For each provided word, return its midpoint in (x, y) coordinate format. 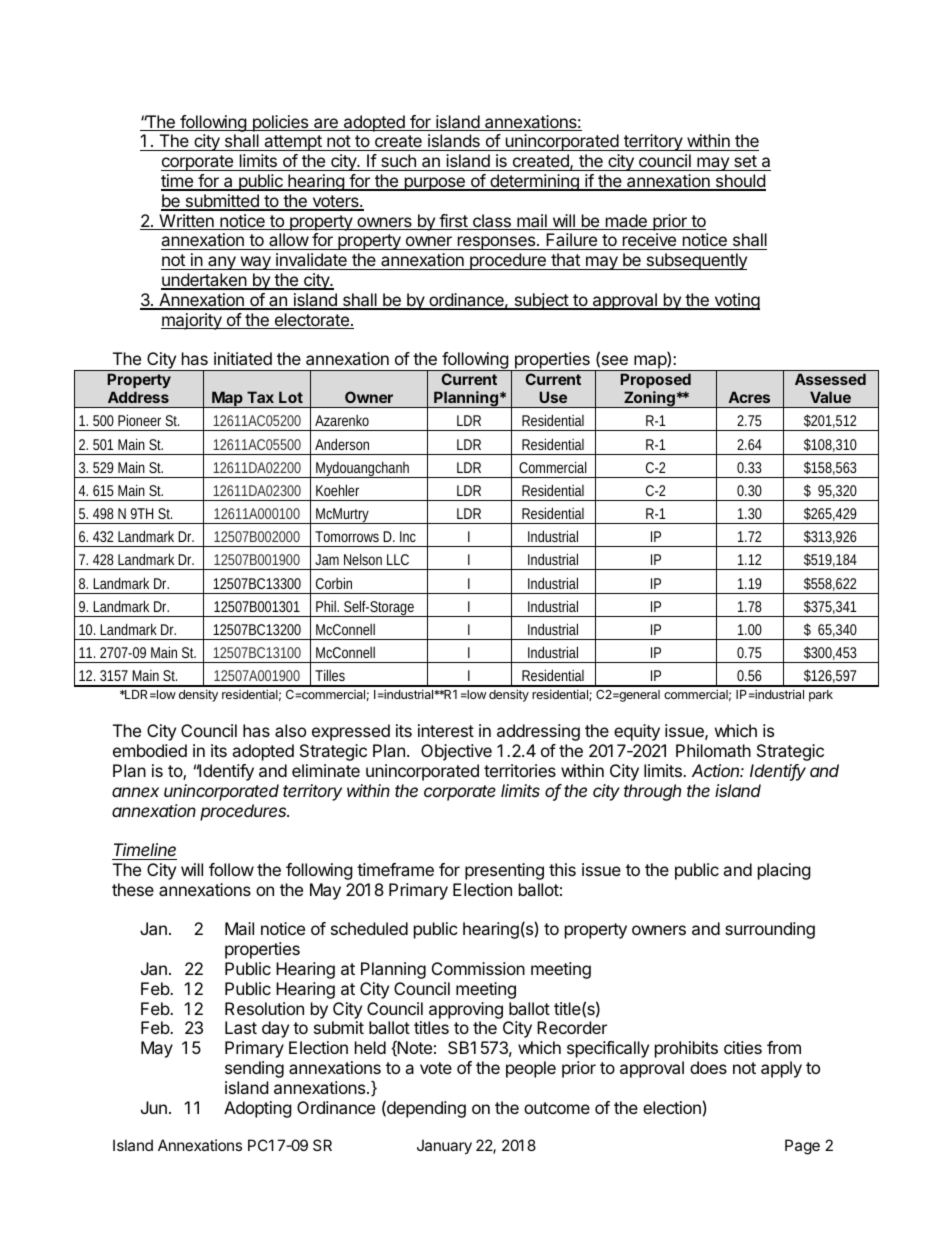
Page (802, 1147)
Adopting (258, 1109)
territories (520, 770)
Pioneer (139, 420)
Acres (749, 397)
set (745, 161)
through (652, 792)
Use (553, 397)
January (444, 1146)
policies (280, 123)
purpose (434, 184)
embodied (150, 750)
